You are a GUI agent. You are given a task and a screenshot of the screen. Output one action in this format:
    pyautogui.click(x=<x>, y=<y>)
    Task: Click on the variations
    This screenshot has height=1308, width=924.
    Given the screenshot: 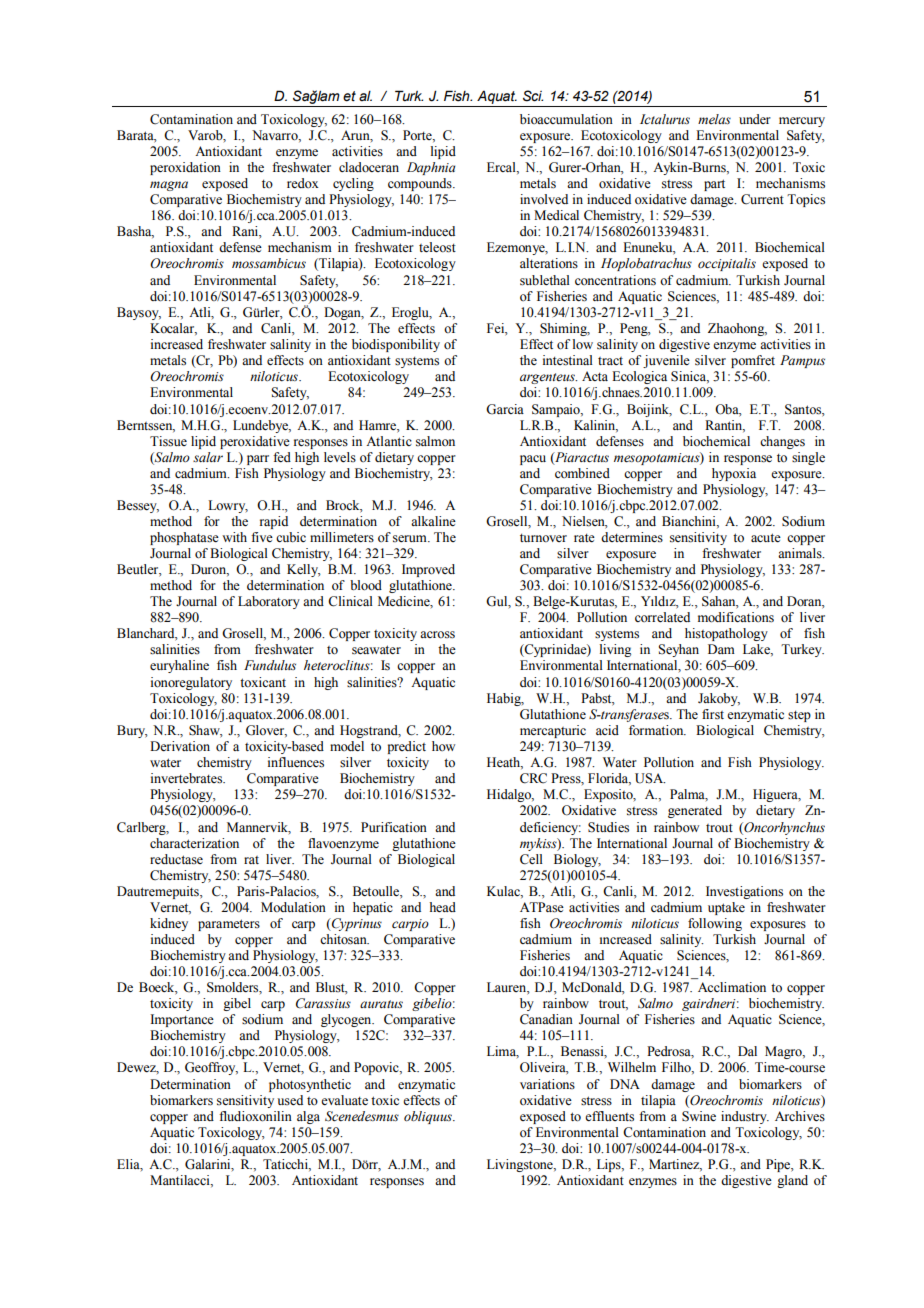 What is the action you would take?
    pyautogui.click(x=547, y=1084)
